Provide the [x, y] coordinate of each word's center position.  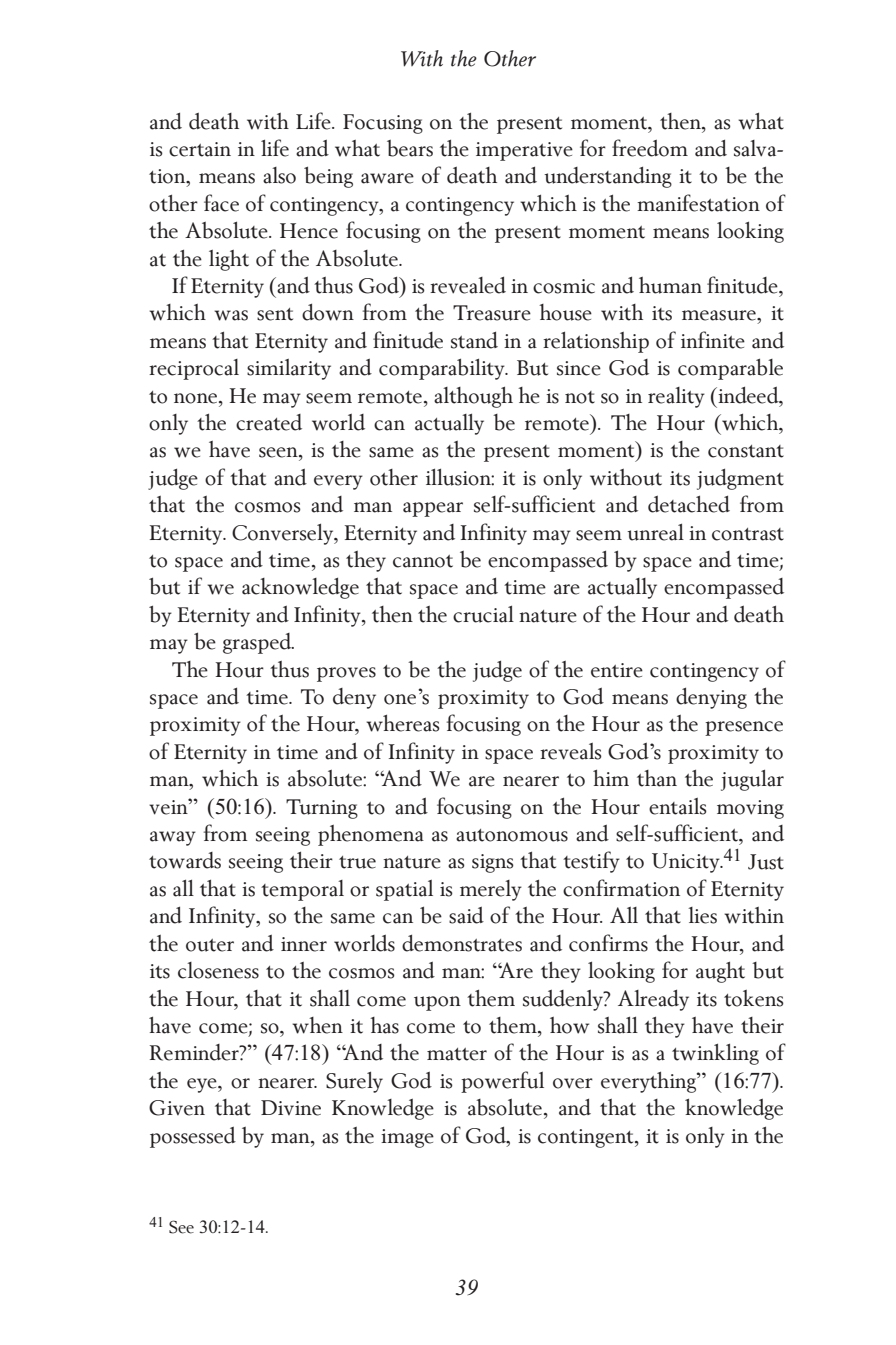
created [269, 422]
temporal [302, 890]
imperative [524, 151]
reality [676, 397]
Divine [291, 1108]
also [279, 175]
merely [491, 890]
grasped [258, 643]
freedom [650, 148]
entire [617, 670]
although [473, 397]
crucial [483, 614]
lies [702, 915]
